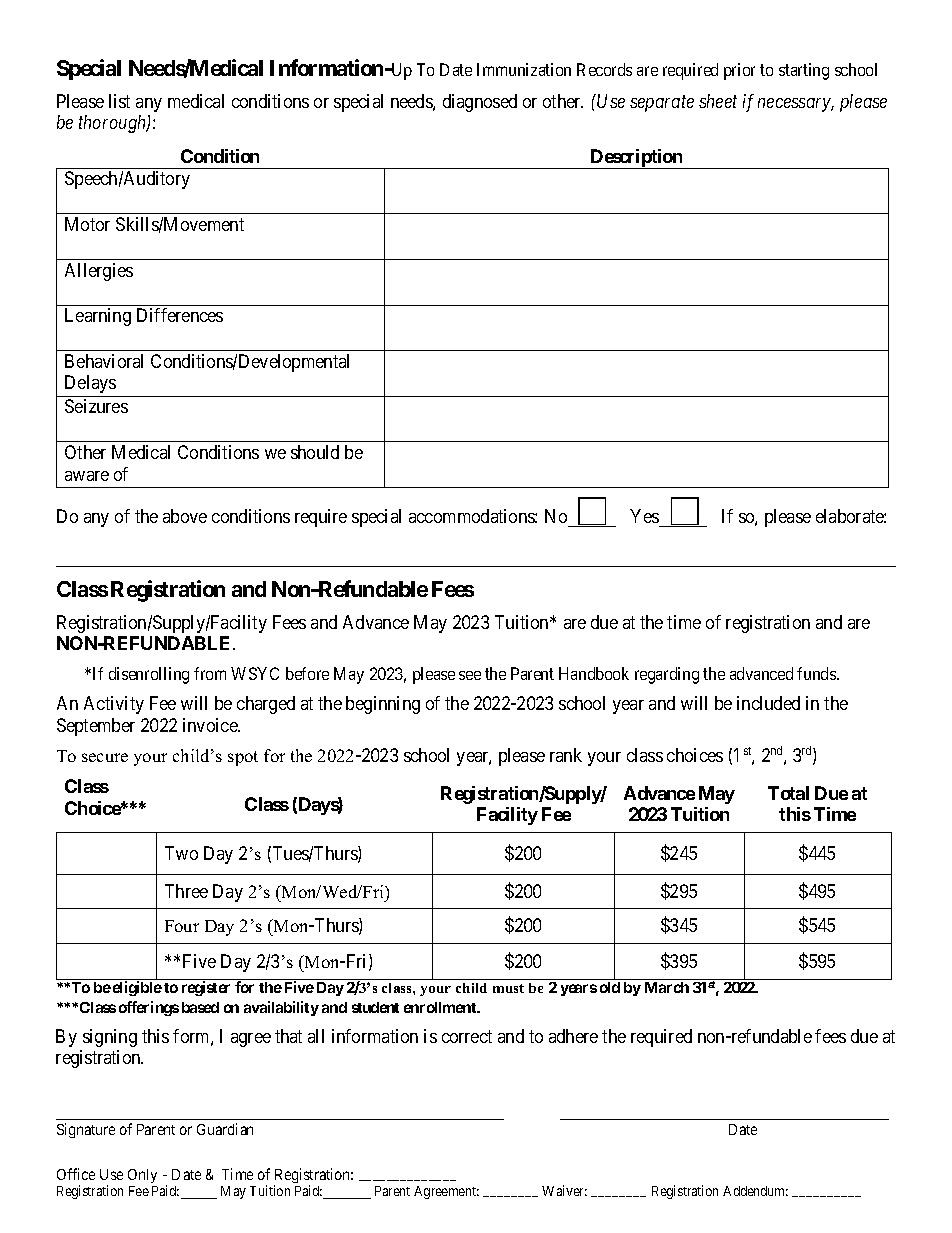 This screenshot has height=1233, width=952. What do you see at coordinates (470, 675) in the screenshot?
I see `see` at bounding box center [470, 675].
